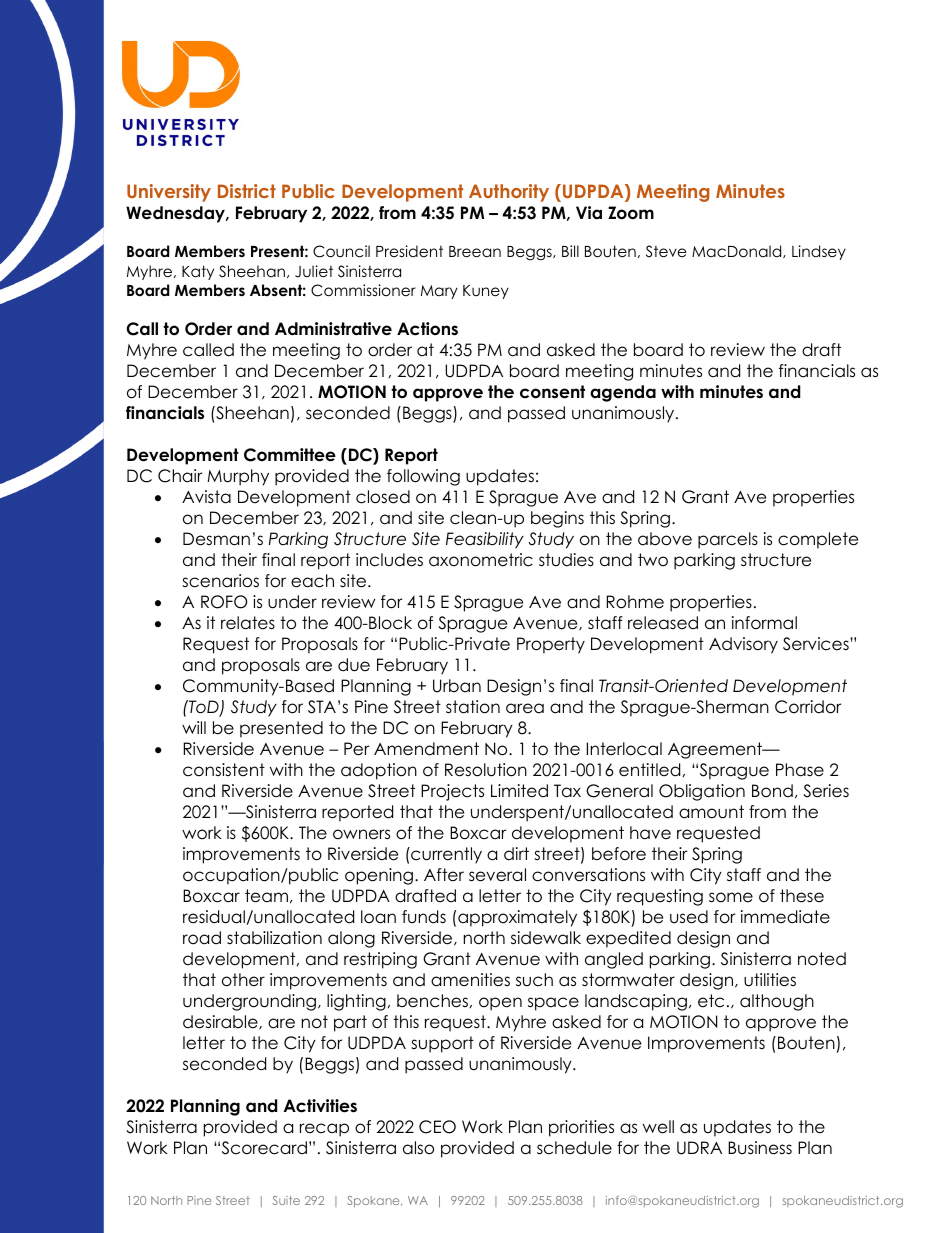 The height and width of the screenshot is (1233, 952). I want to click on Business, so click(760, 1148).
